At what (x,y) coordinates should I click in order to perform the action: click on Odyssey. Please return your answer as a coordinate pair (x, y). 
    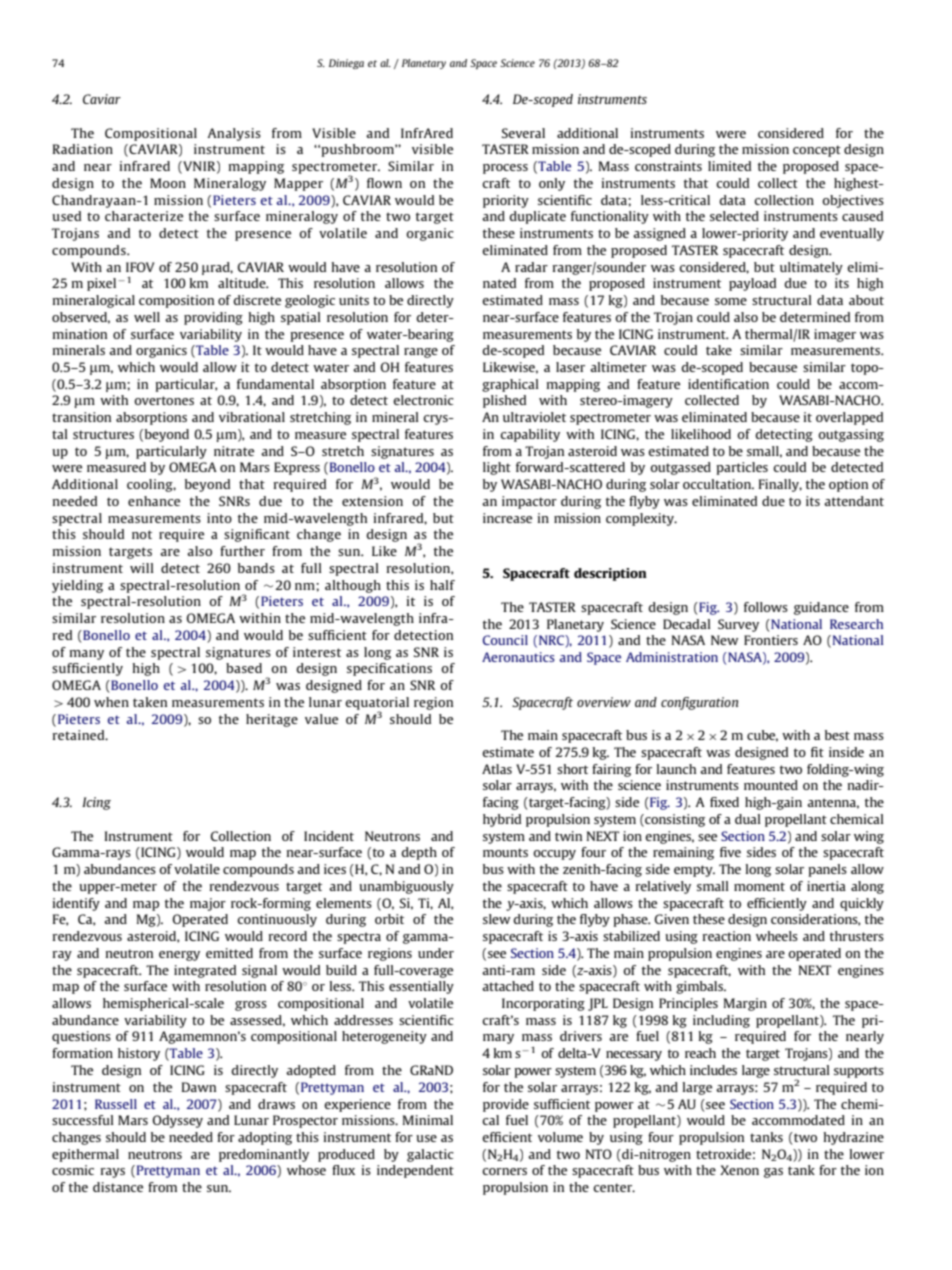
    Looking at the image, I should click on (178, 1121).
